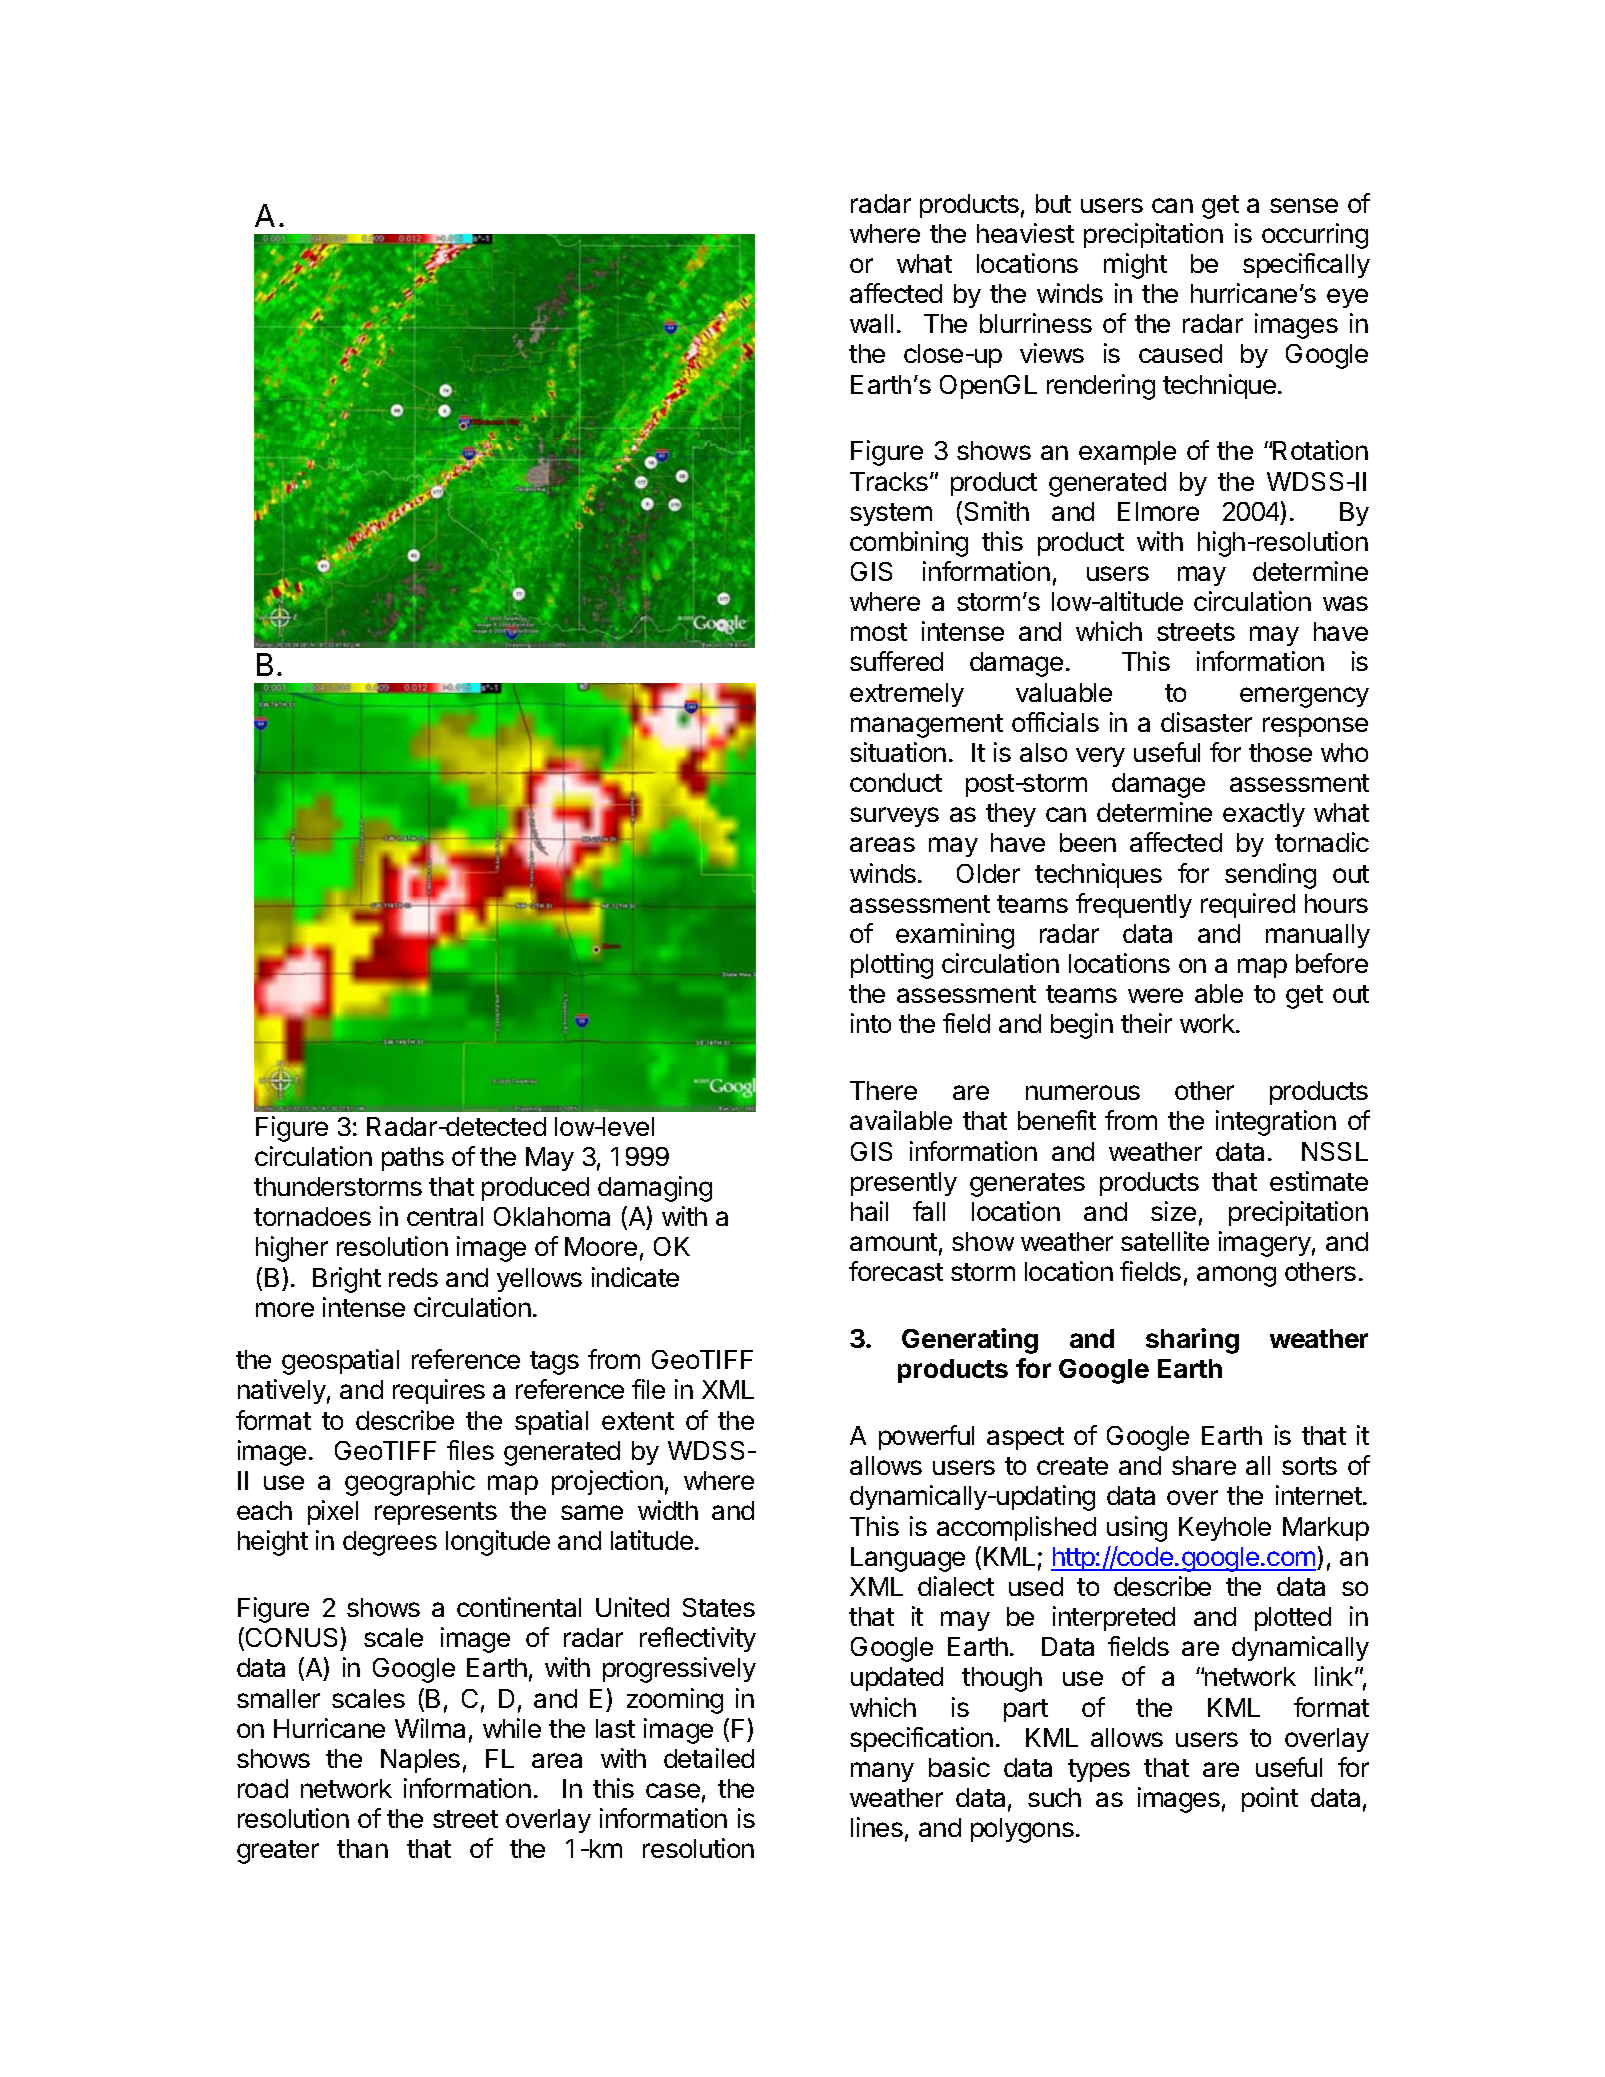  What do you see at coordinates (1135, 266) in the page?
I see `might` at bounding box center [1135, 266].
